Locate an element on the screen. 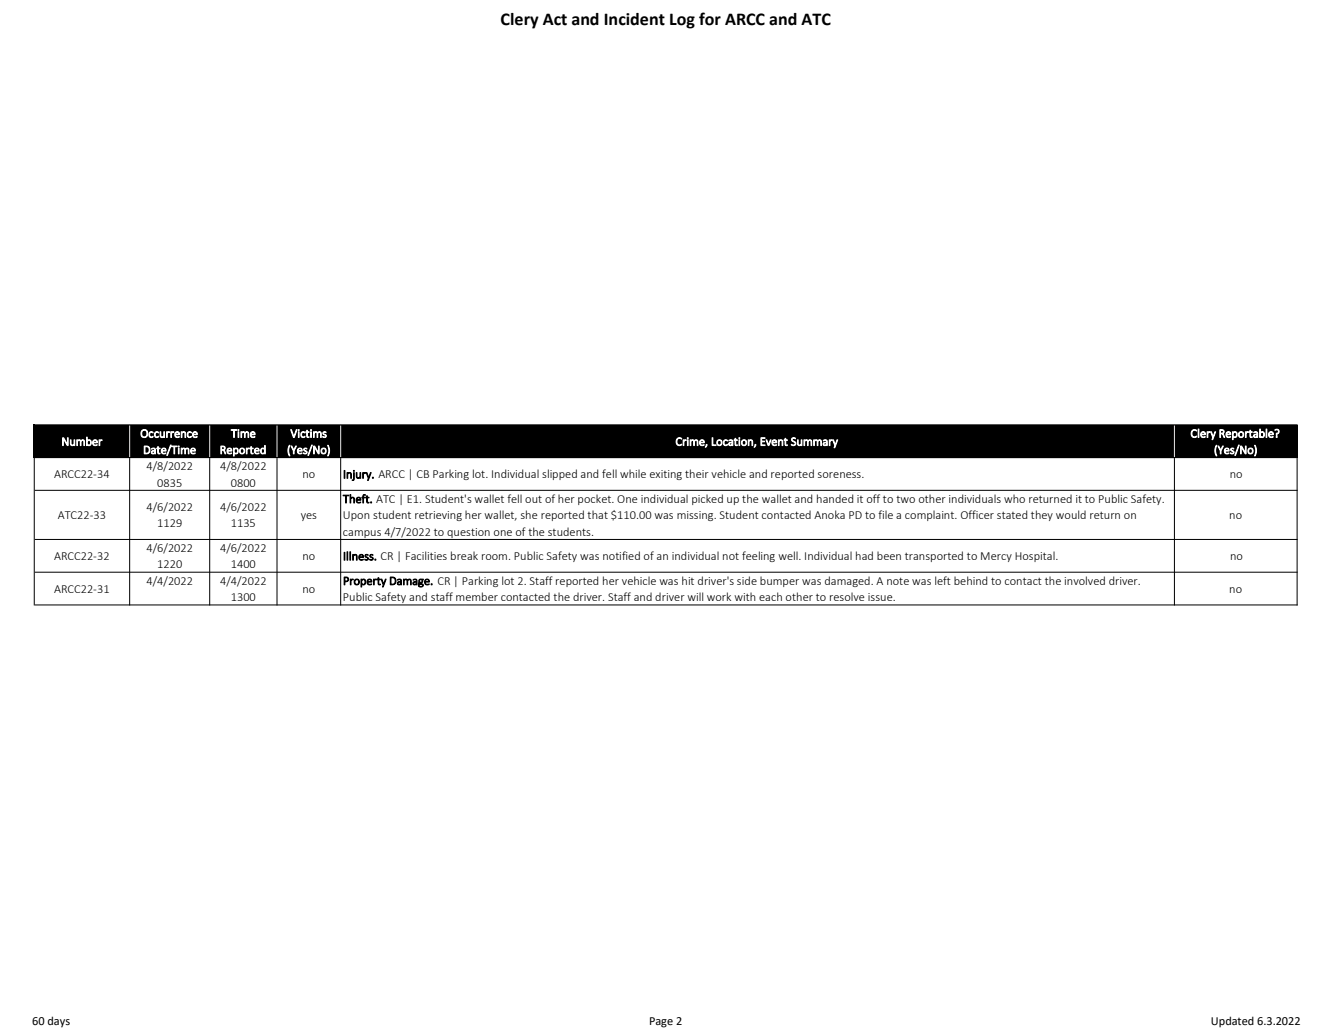 The image size is (1334, 1031). for is located at coordinates (710, 19).
